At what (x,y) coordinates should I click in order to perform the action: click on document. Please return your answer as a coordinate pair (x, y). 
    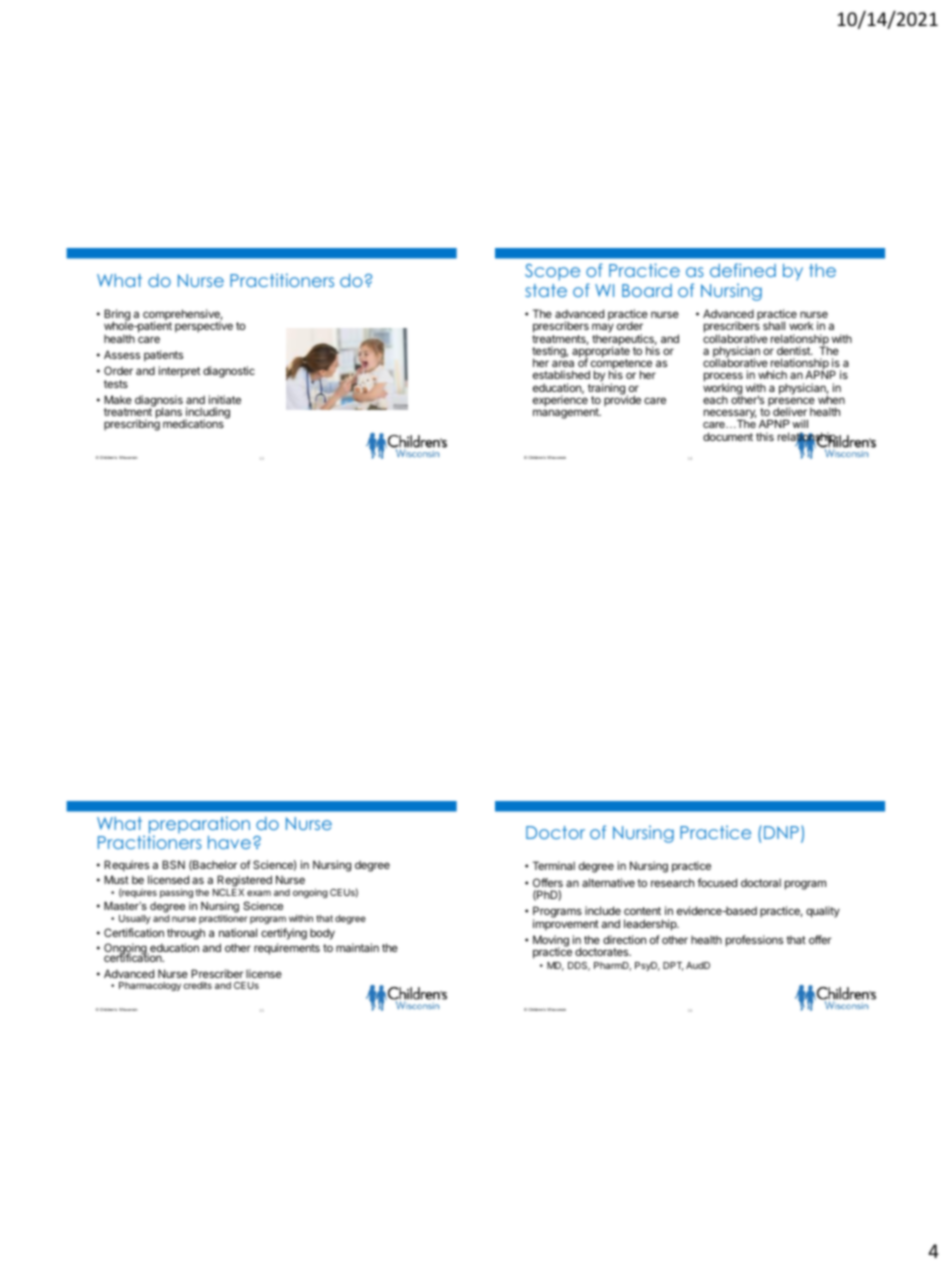
    Looking at the image, I should click on (728, 436).
